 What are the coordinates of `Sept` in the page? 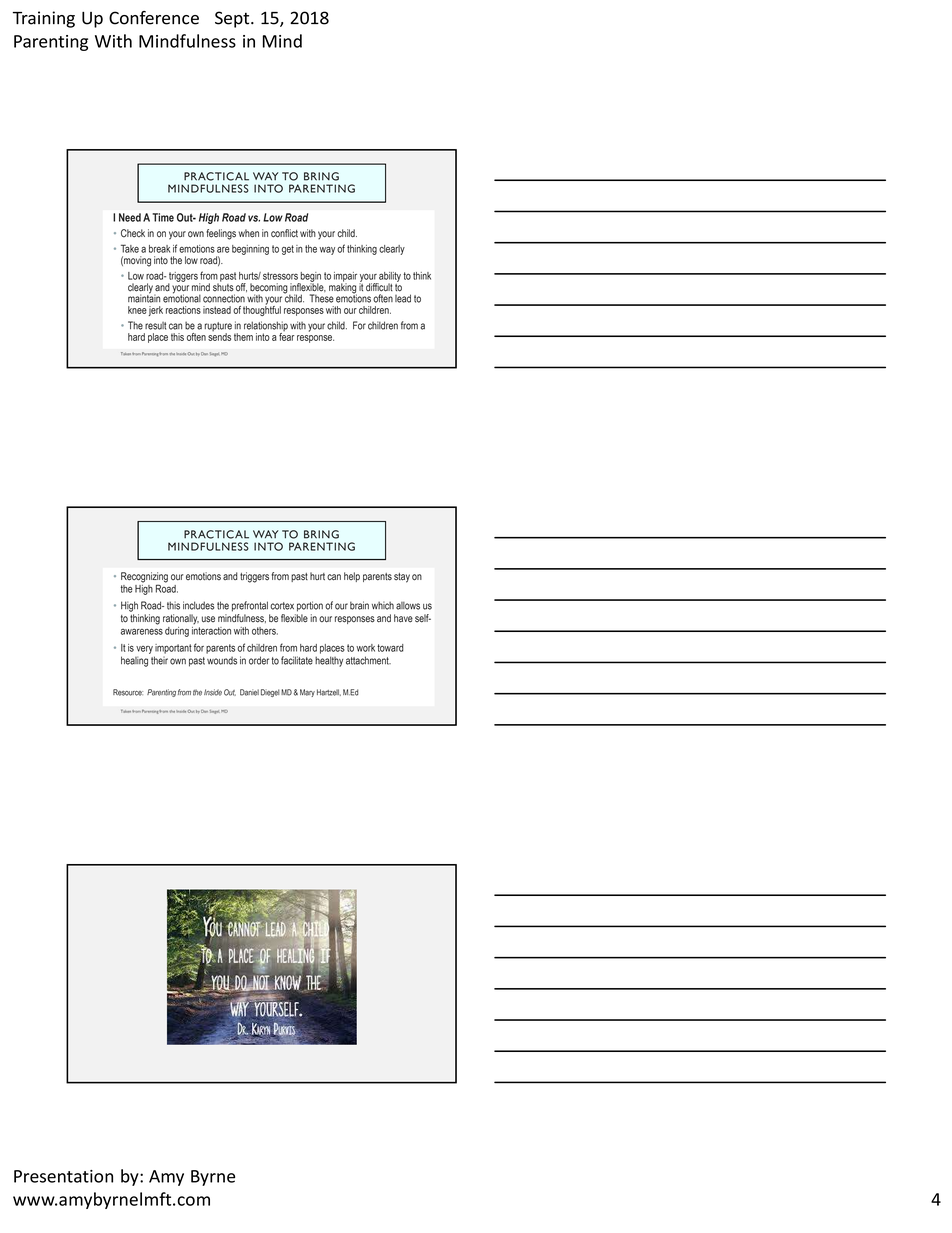 It's located at (233, 19).
